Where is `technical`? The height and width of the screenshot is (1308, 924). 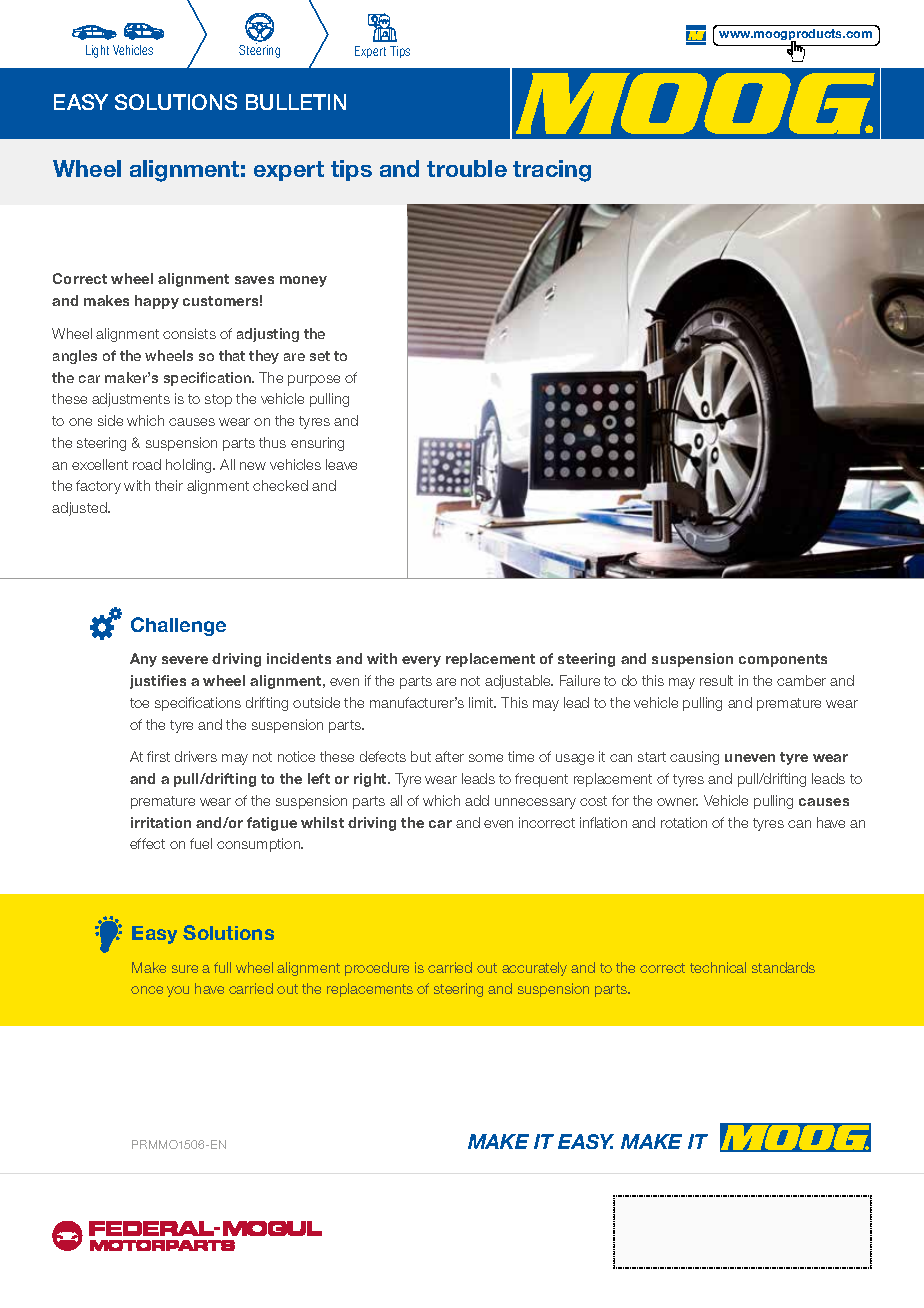 technical is located at coordinates (718, 967).
